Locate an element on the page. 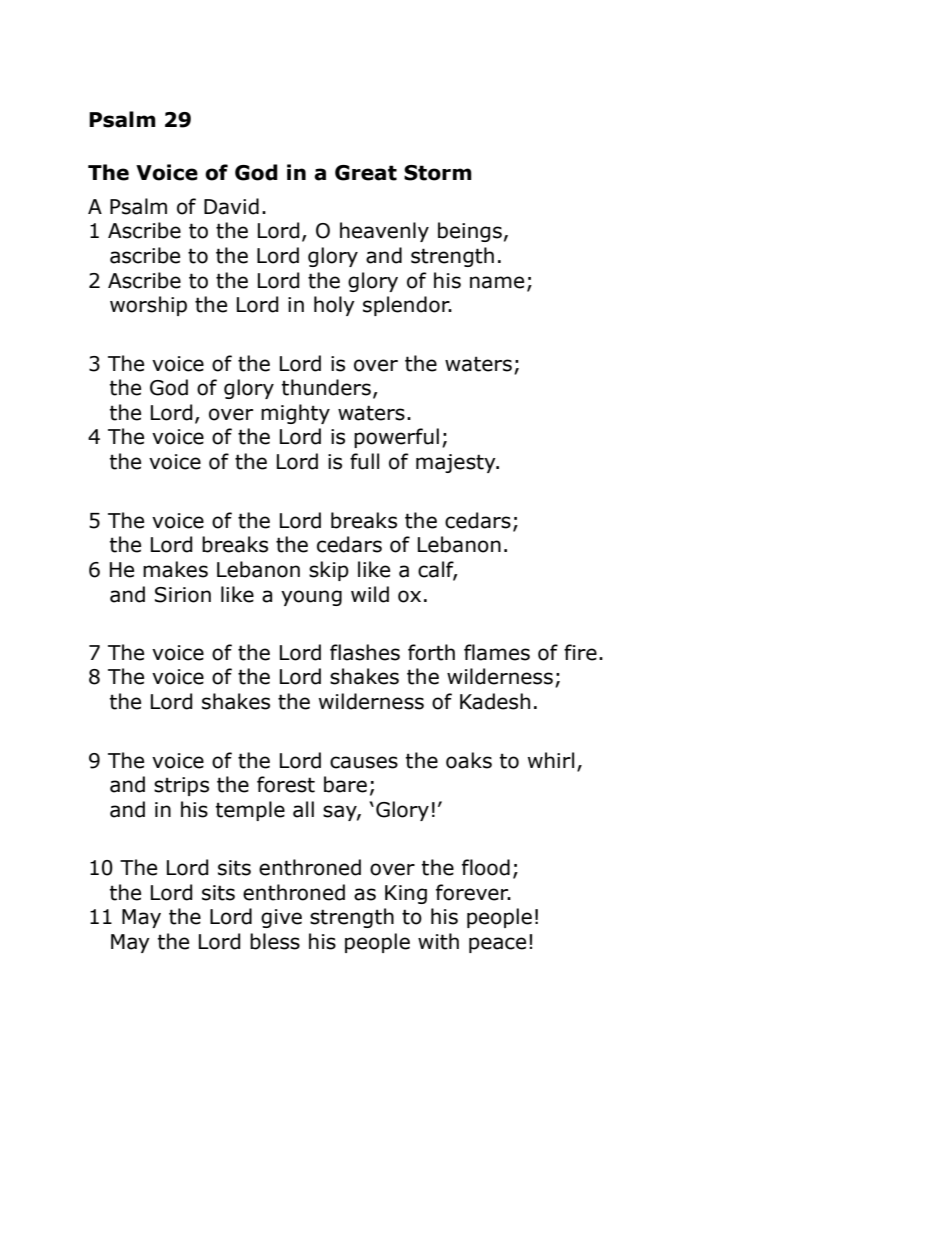 Image resolution: width=952 pixels, height=1233 pixels. worship is located at coordinates (148, 306).
